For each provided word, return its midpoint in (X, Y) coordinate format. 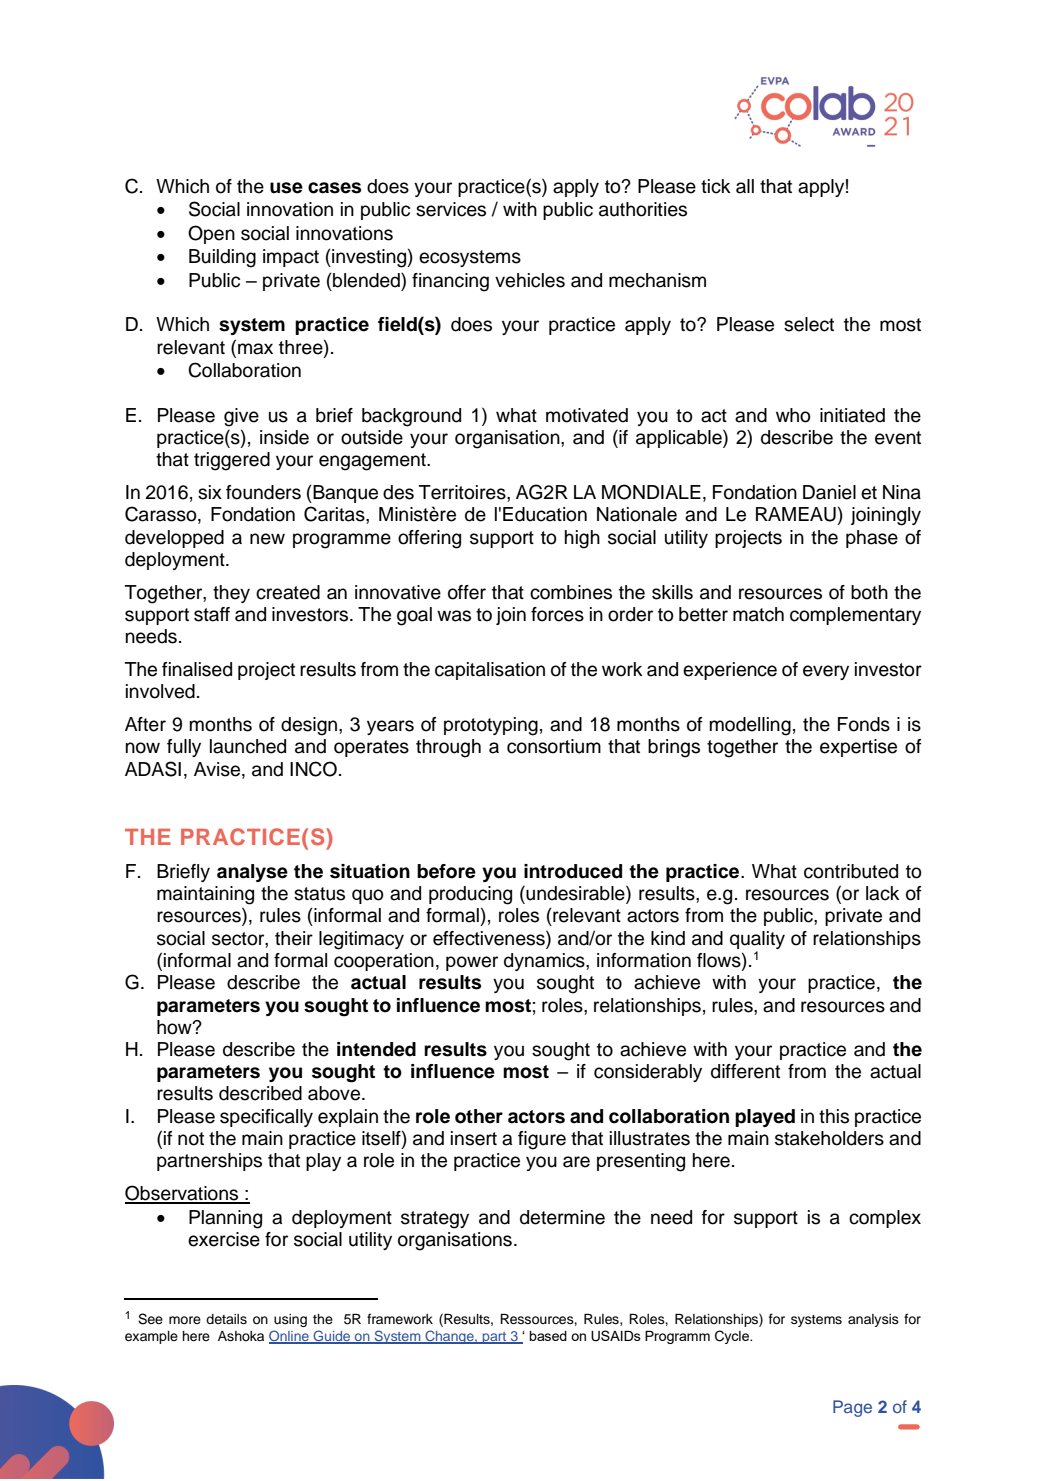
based (548, 1336)
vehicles (530, 280)
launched (248, 746)
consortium (554, 746)
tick (716, 186)
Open (211, 234)
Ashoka (241, 1336)
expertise (858, 748)
